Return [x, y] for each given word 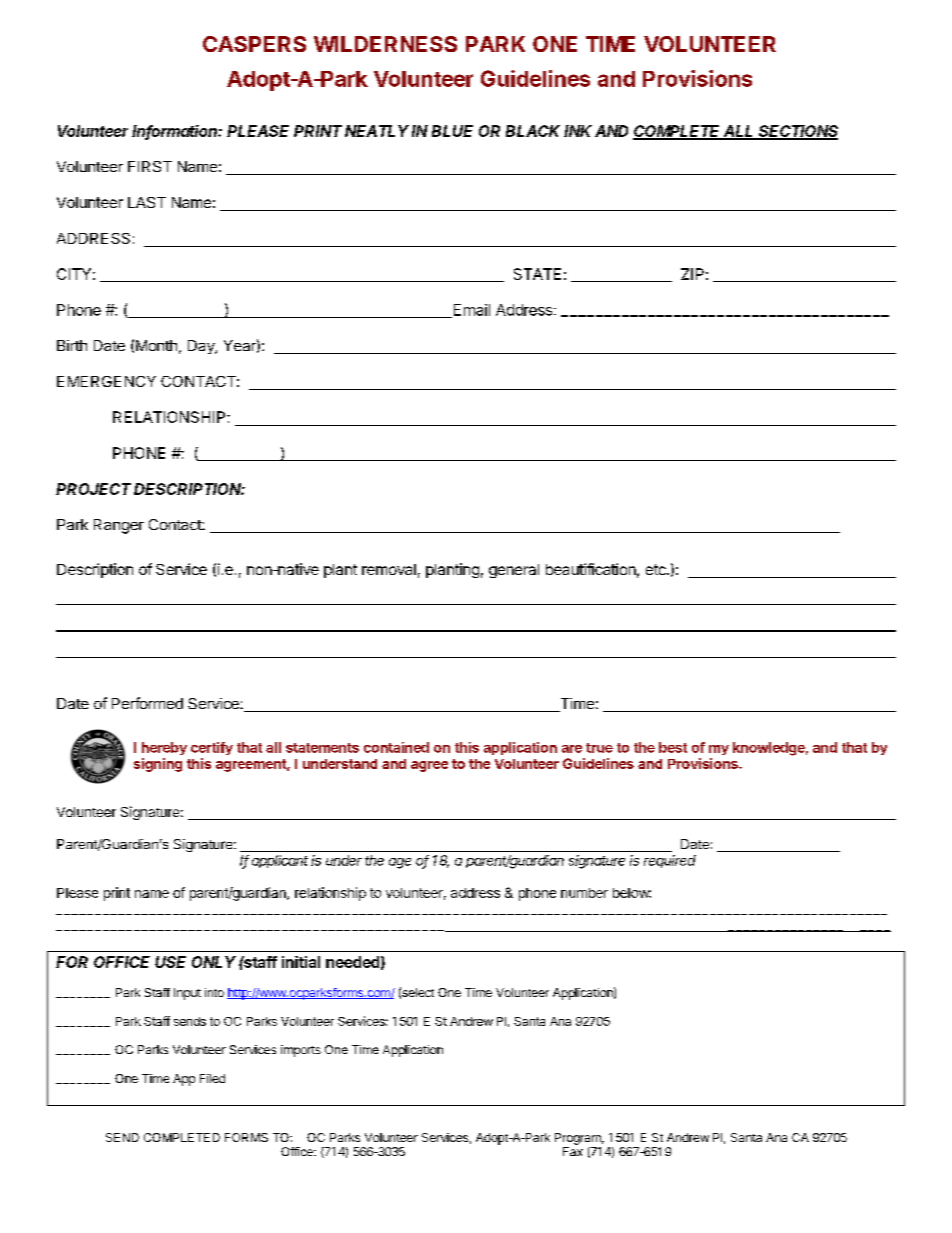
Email [470, 311]
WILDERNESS [385, 44]
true [599, 748]
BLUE [452, 131]
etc [657, 569]
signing [158, 765]
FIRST [150, 166]
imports [301, 1051]
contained [396, 747]
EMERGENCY [106, 381]
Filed [212, 1078]
